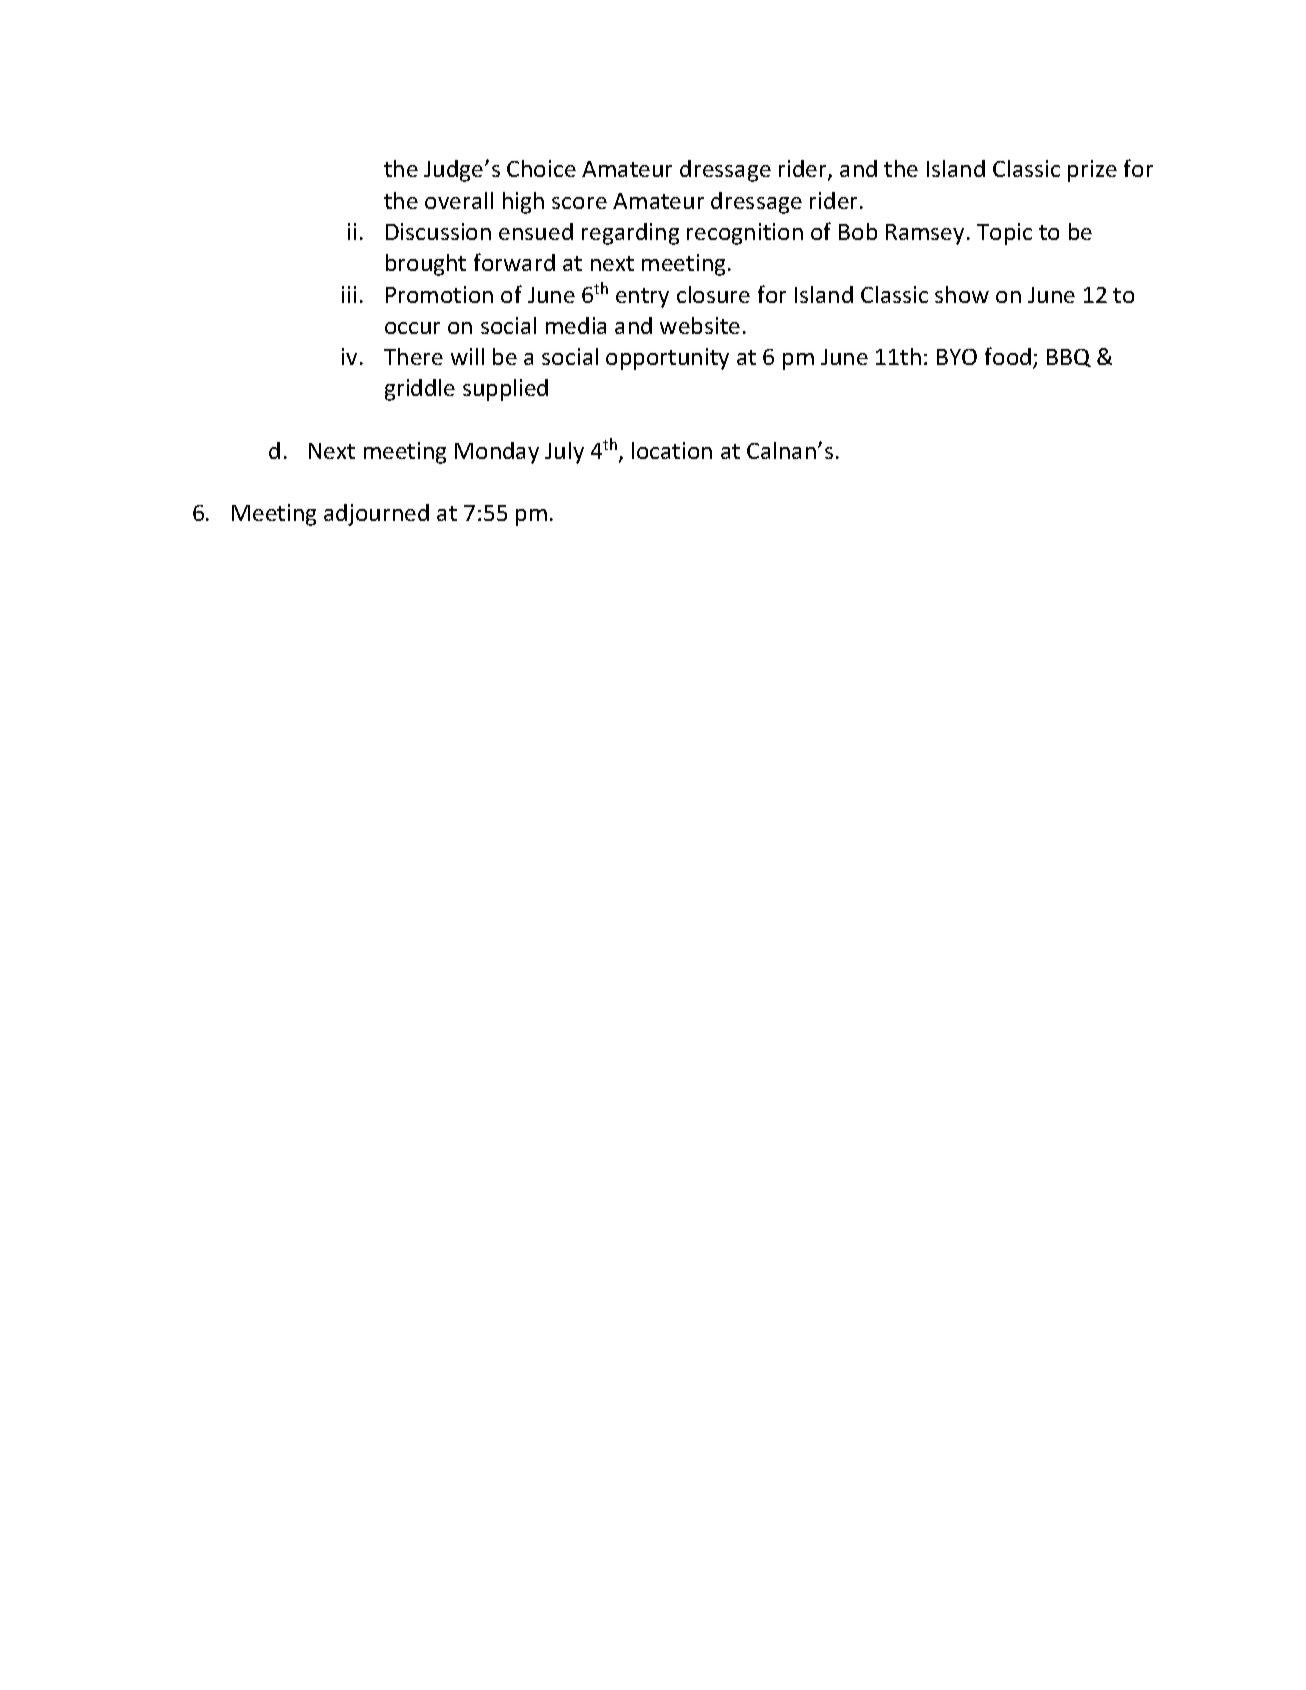  What do you see at coordinates (579, 203) in the document?
I see `score` at bounding box center [579, 203].
